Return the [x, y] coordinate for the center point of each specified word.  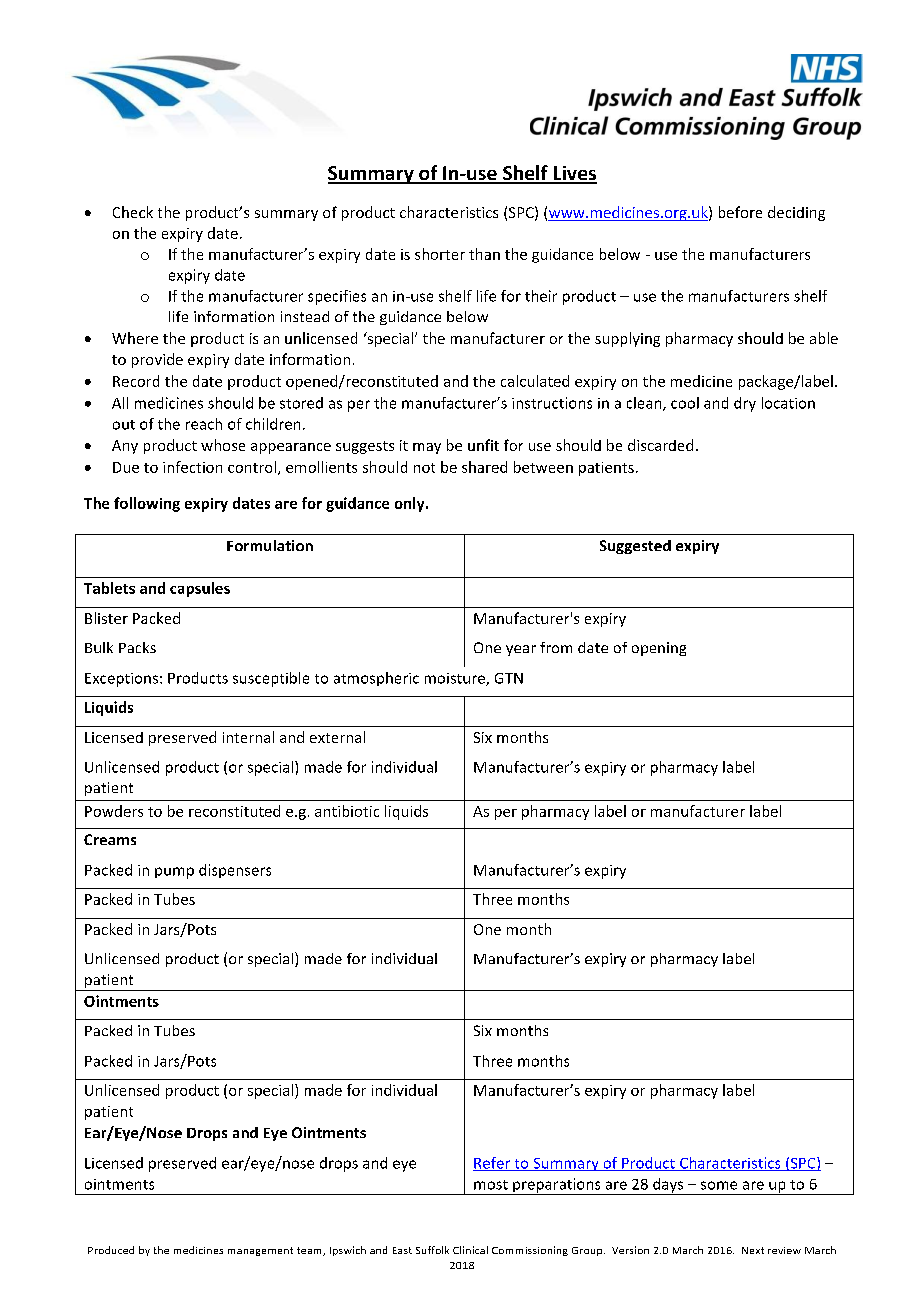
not [424, 468]
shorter [440, 254]
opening [659, 649]
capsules [200, 589]
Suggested [635, 547]
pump [174, 873]
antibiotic [347, 811]
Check [133, 212]
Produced [111, 1250]
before [740, 212]
